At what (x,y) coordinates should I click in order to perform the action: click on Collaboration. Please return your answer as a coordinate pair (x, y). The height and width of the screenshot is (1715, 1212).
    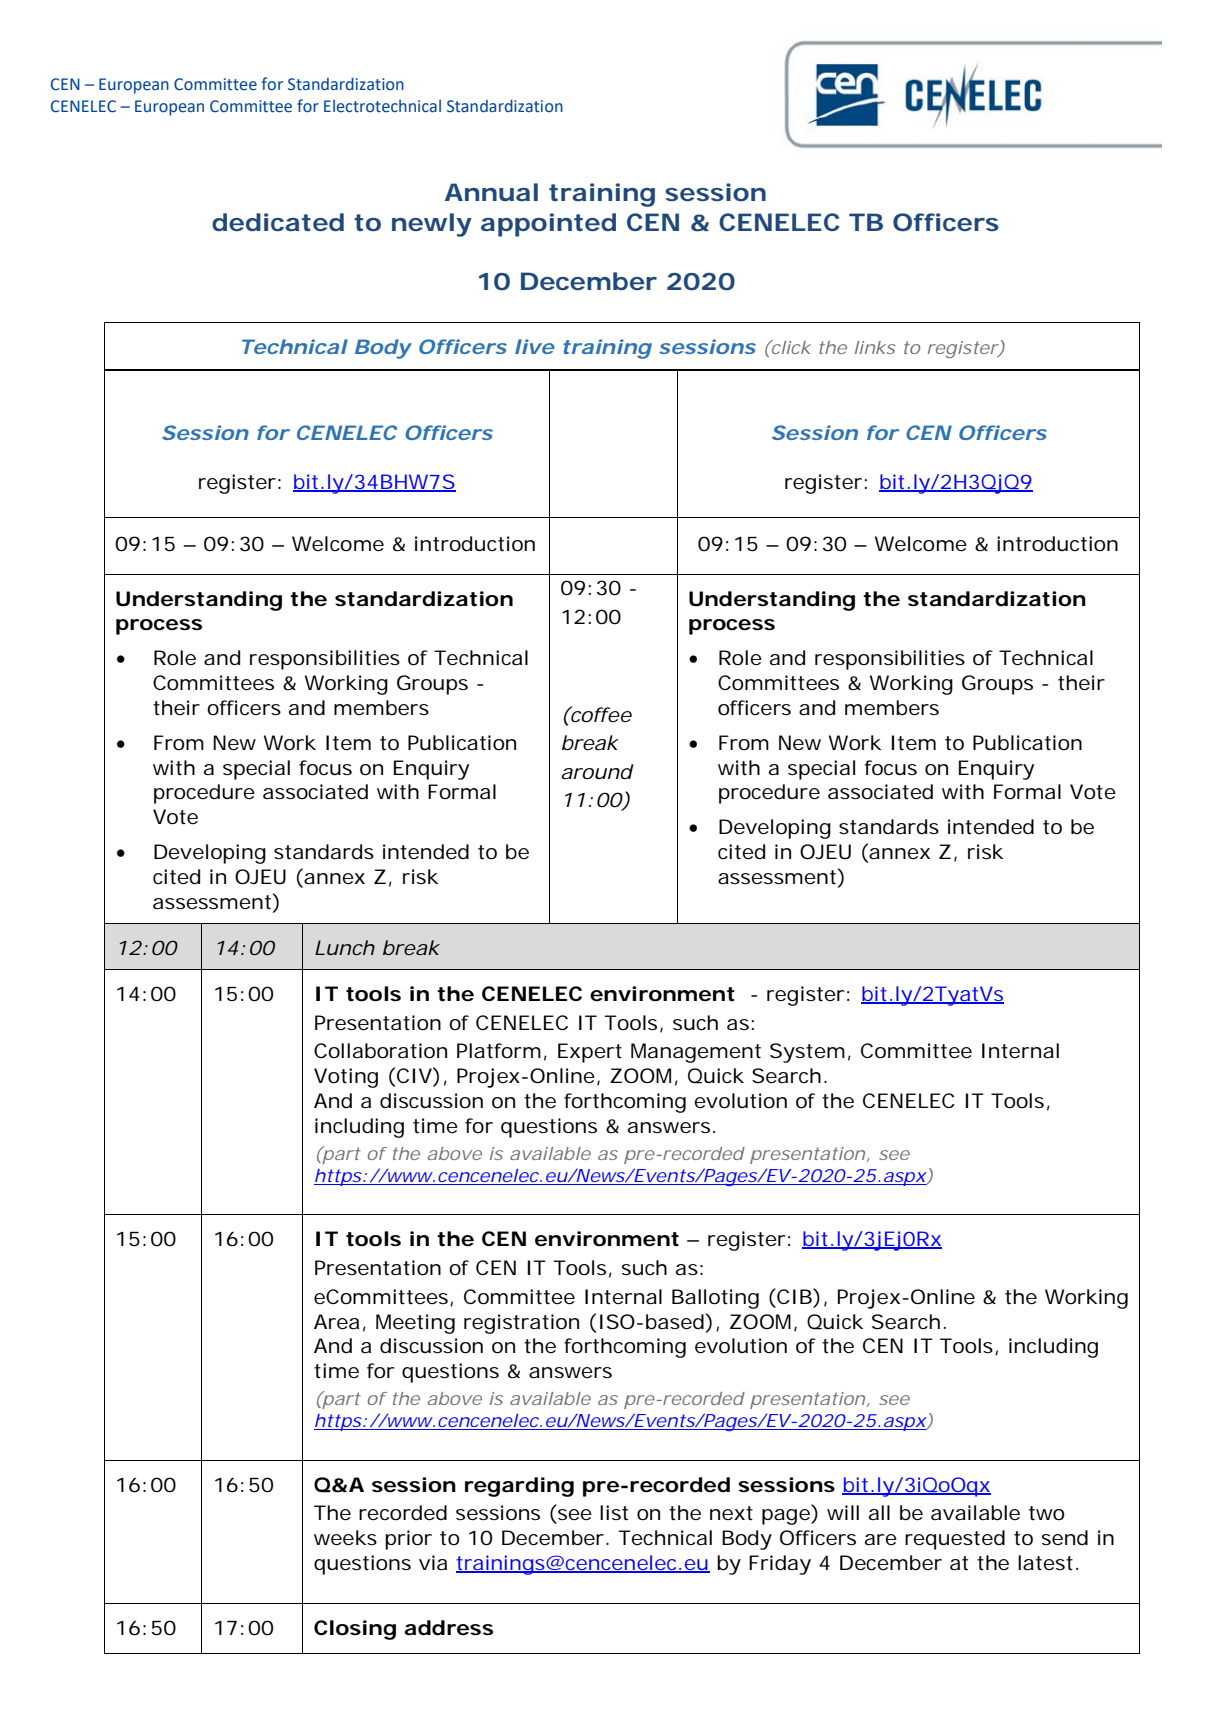
    Looking at the image, I should click on (380, 1051).
